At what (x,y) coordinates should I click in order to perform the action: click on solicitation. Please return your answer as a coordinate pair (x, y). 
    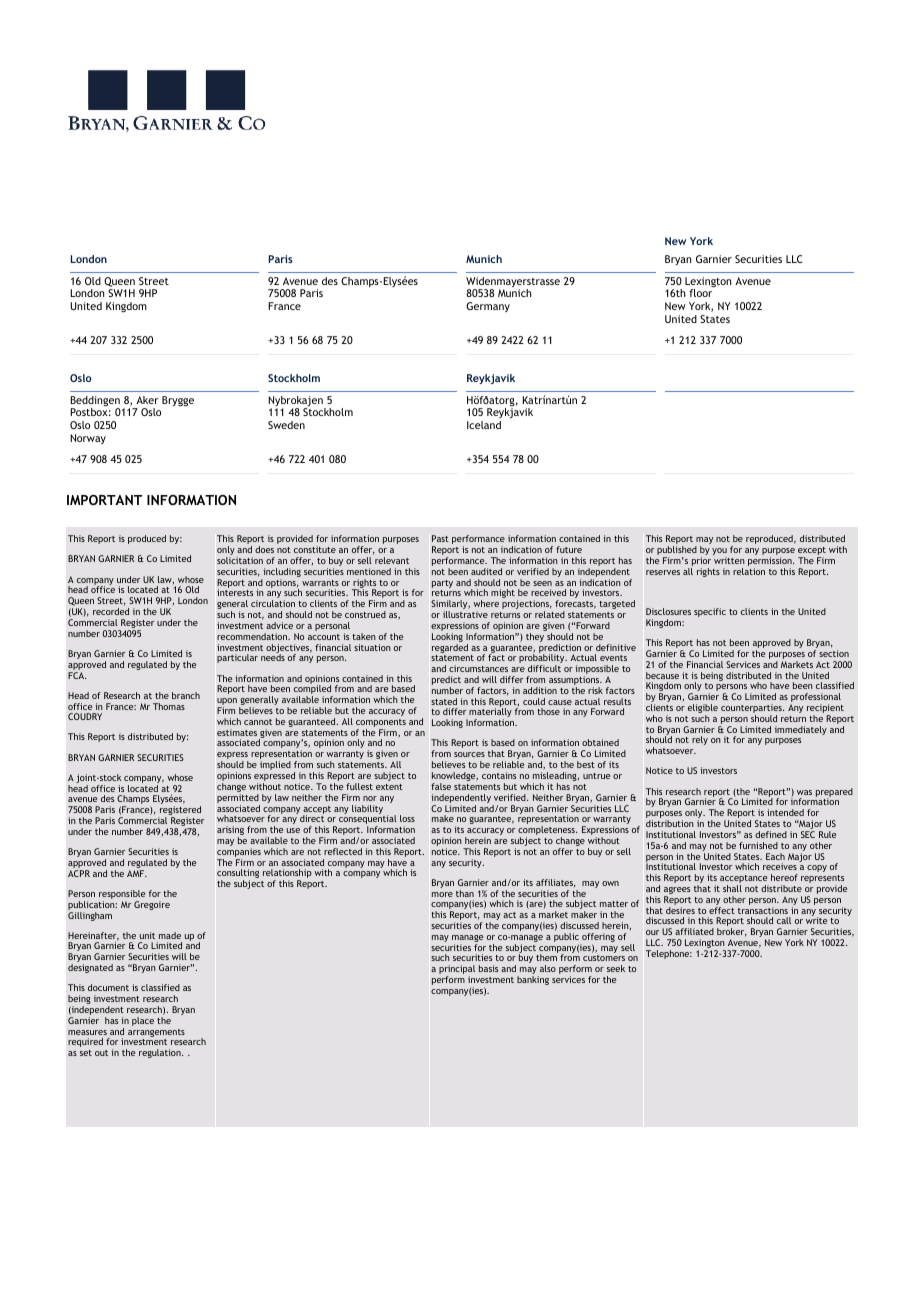
    Looking at the image, I should click on (240, 560).
